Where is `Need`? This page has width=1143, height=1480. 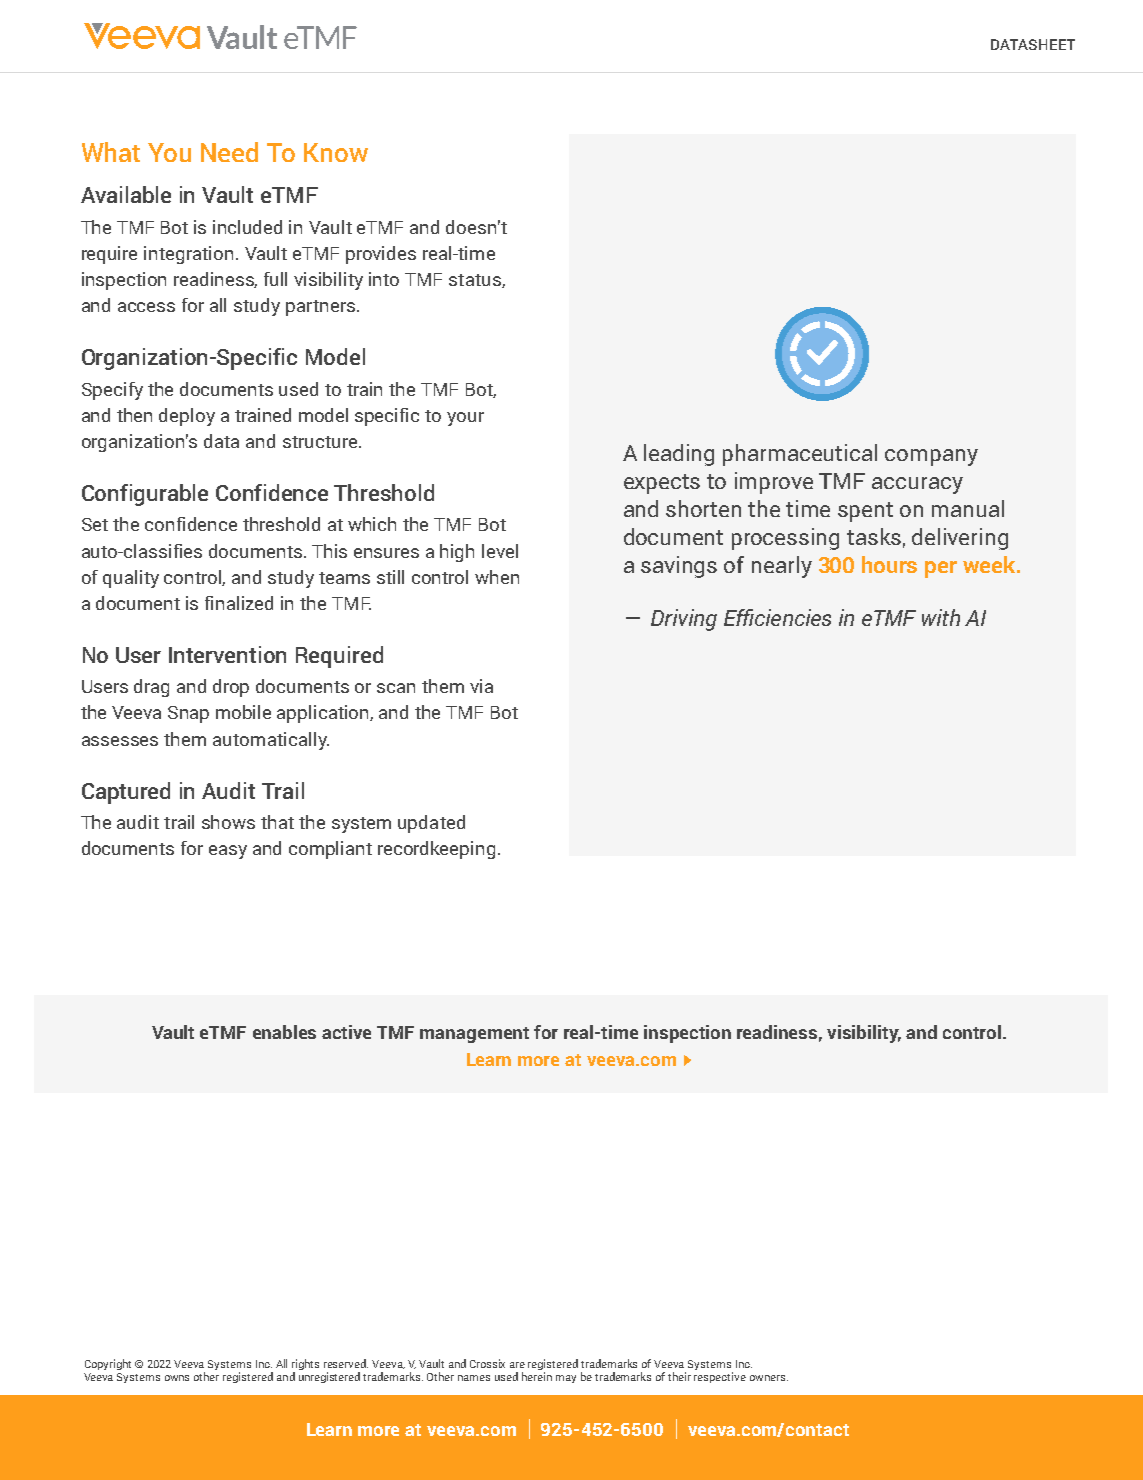 Need is located at coordinates (229, 152).
